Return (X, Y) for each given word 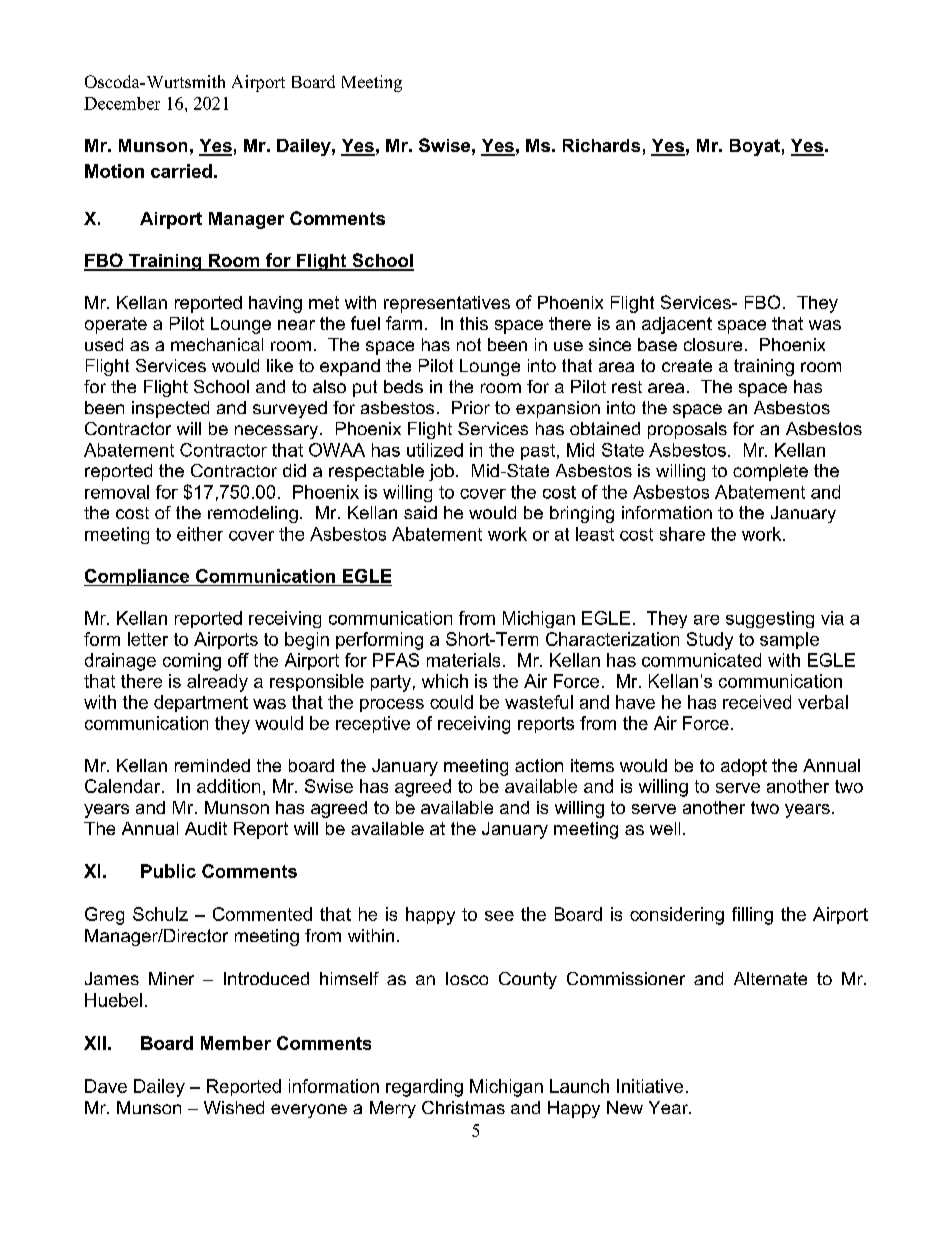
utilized (435, 450)
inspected (170, 409)
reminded (212, 765)
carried (181, 171)
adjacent (677, 325)
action (539, 765)
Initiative (650, 1086)
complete (770, 472)
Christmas (463, 1107)
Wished (234, 1107)
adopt (744, 767)
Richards (601, 145)
